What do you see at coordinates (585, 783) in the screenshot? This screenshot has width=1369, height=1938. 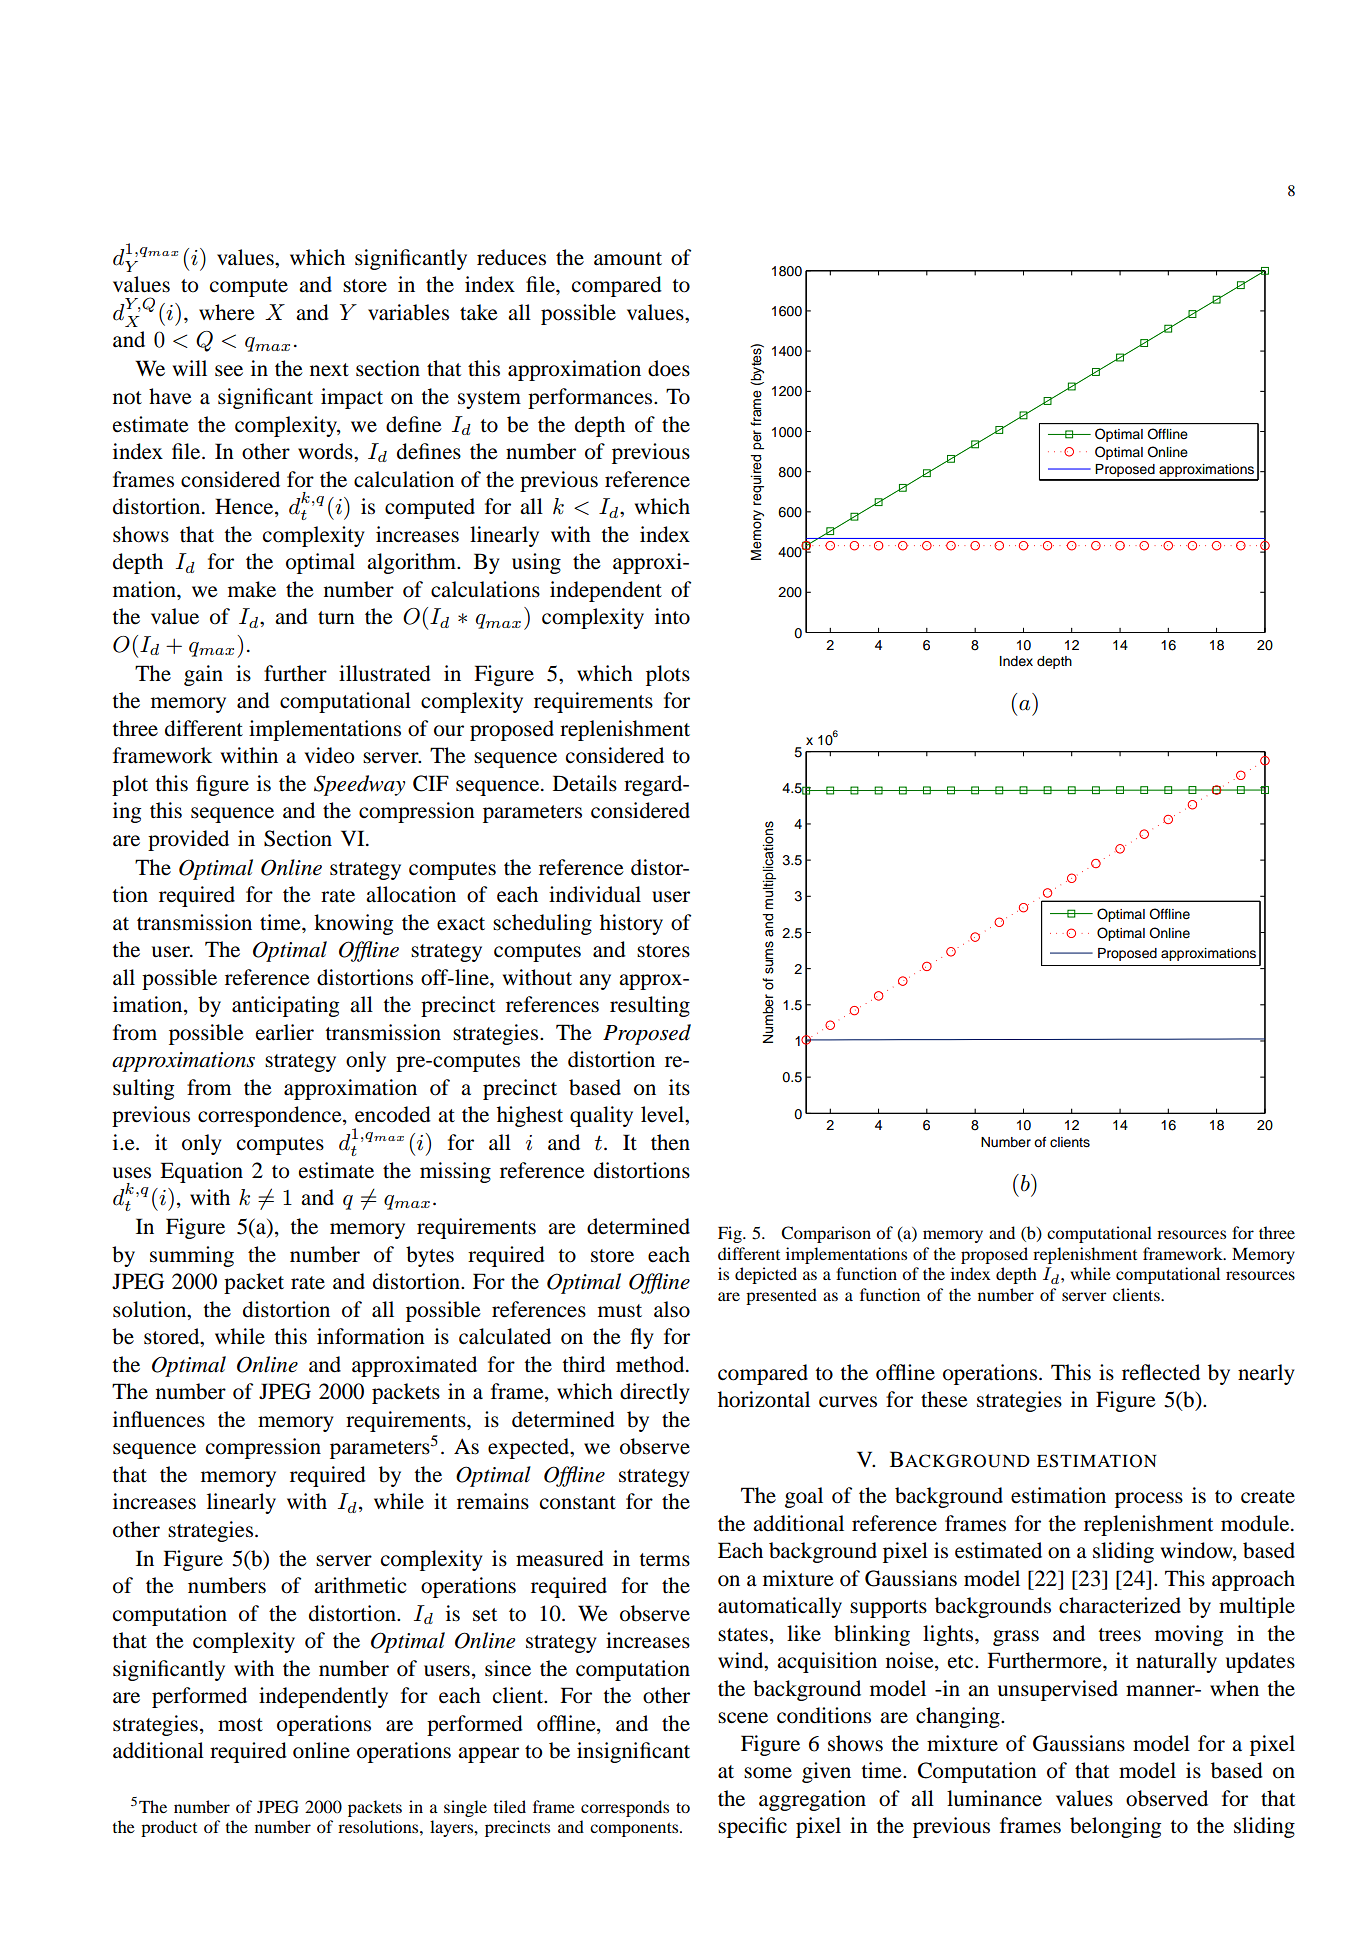 I see `Details` at bounding box center [585, 783].
